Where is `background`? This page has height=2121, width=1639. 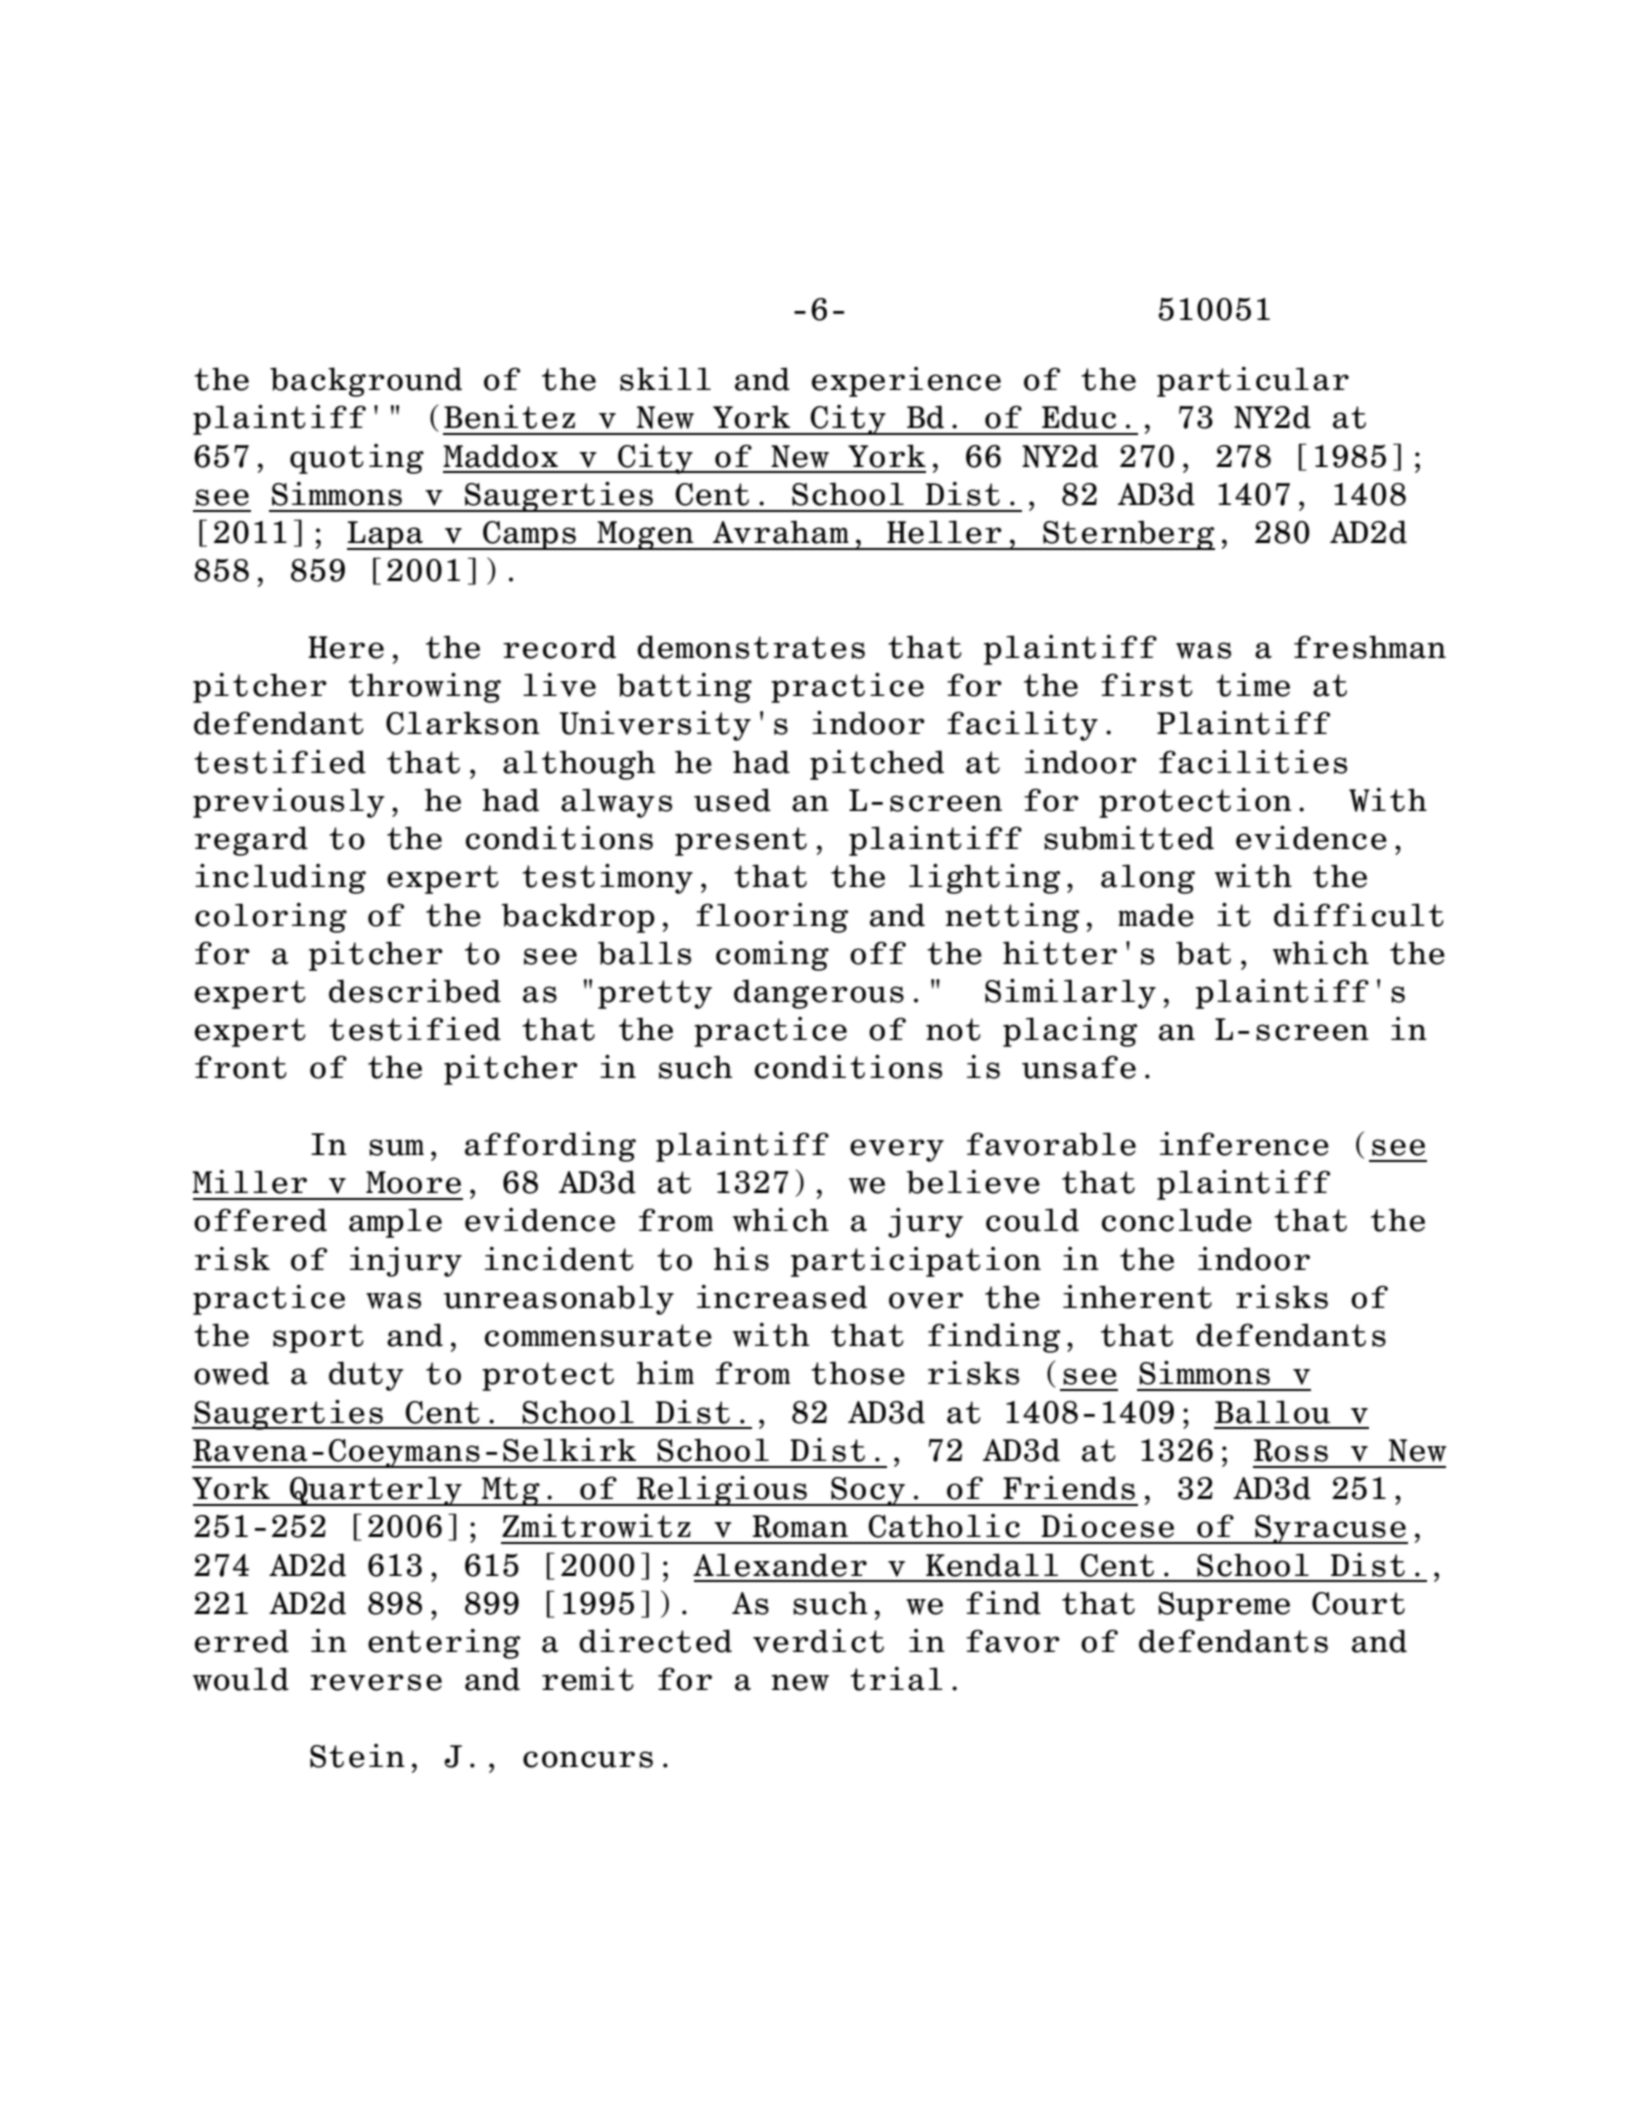
background is located at coordinates (366, 382).
